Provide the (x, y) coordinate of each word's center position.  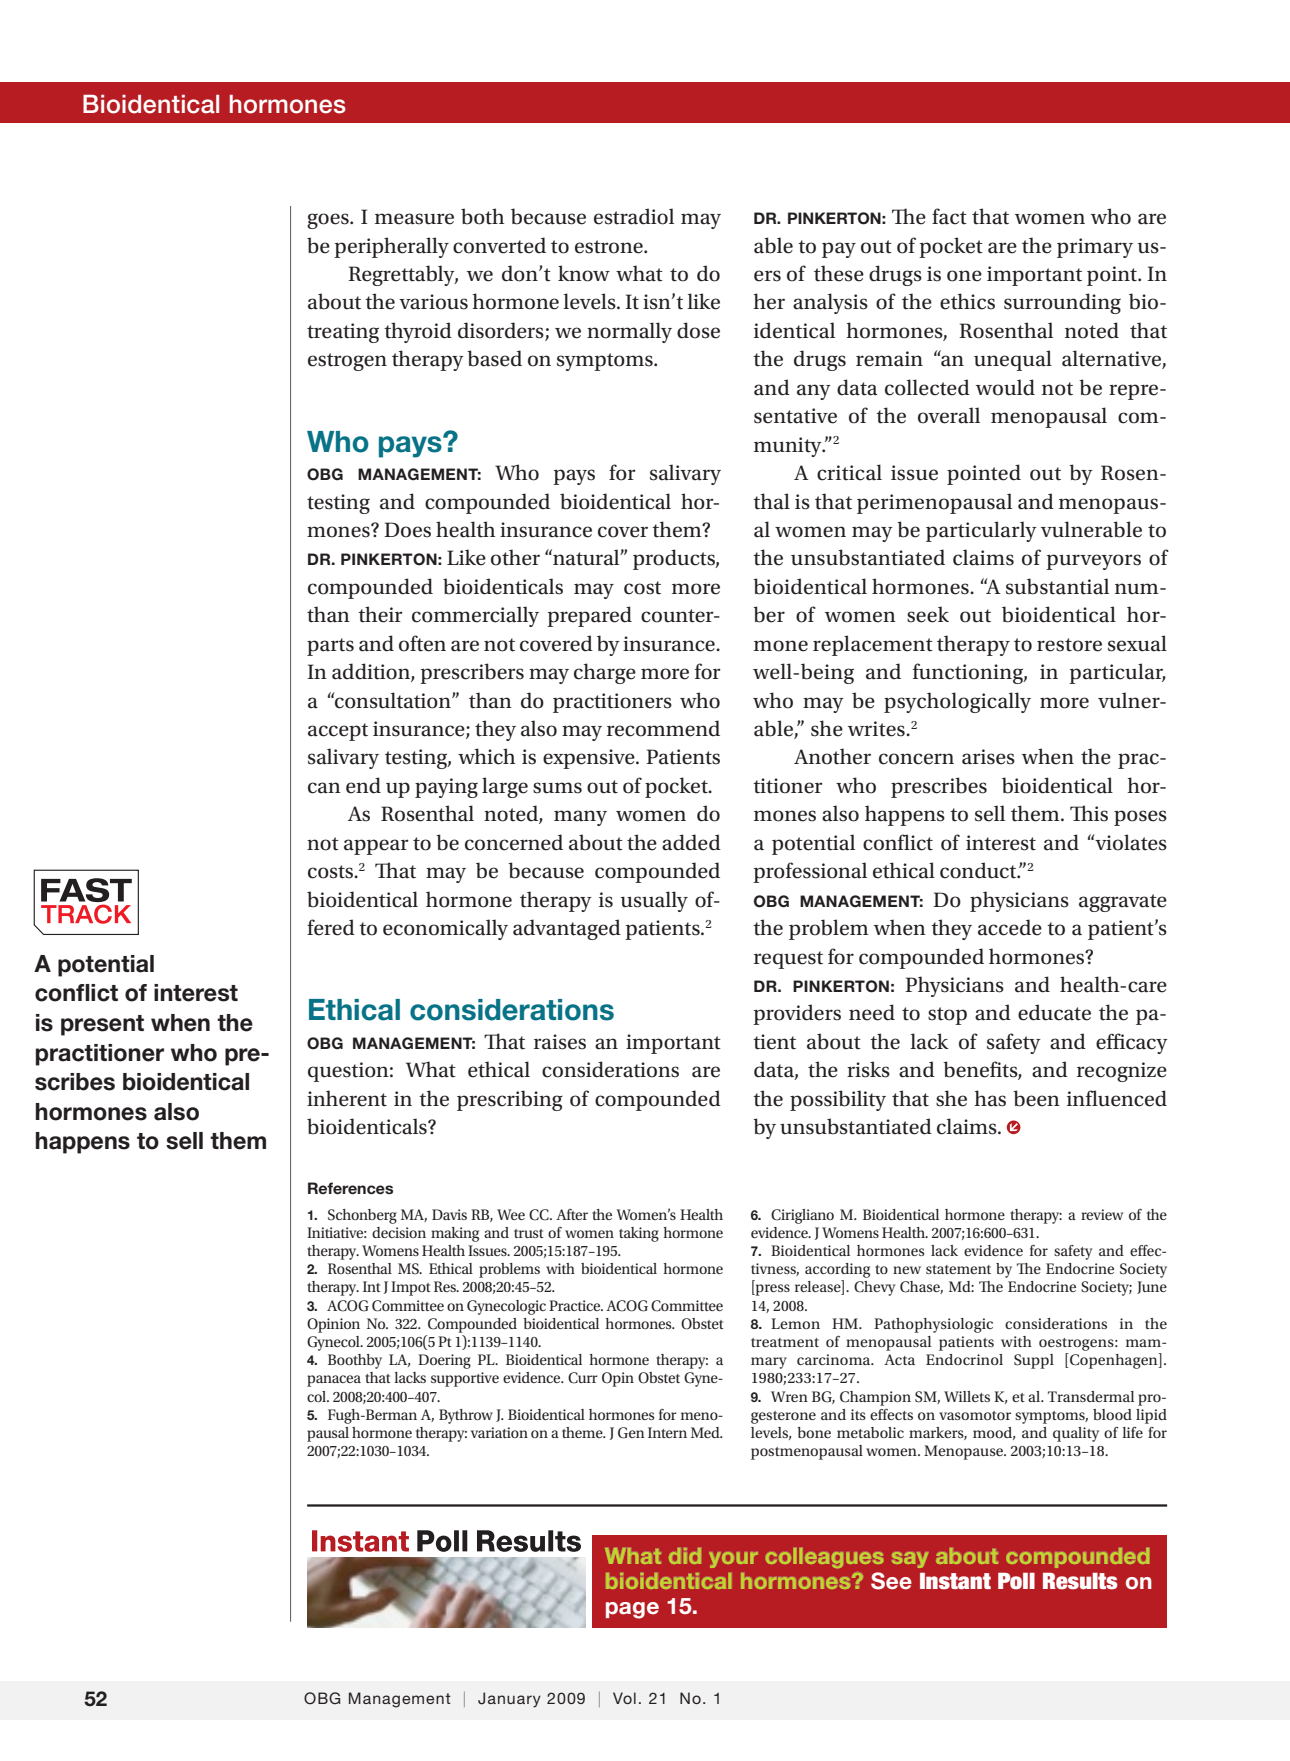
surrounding (1062, 303)
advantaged (567, 929)
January (509, 1700)
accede (1010, 927)
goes (329, 221)
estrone (610, 247)
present (102, 1025)
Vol (624, 1698)
